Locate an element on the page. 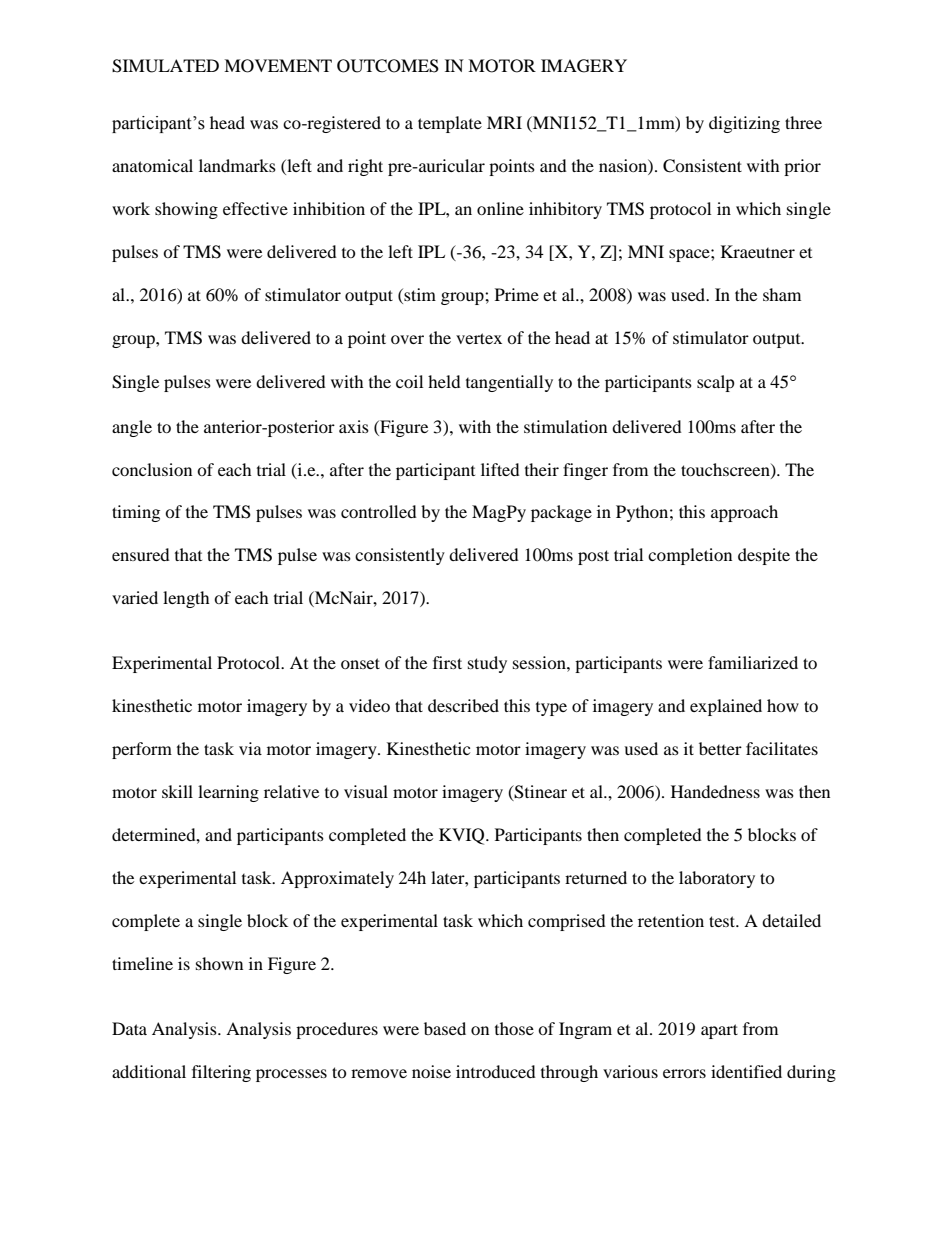 This image has width=952, height=1233. template is located at coordinates (450, 124).
